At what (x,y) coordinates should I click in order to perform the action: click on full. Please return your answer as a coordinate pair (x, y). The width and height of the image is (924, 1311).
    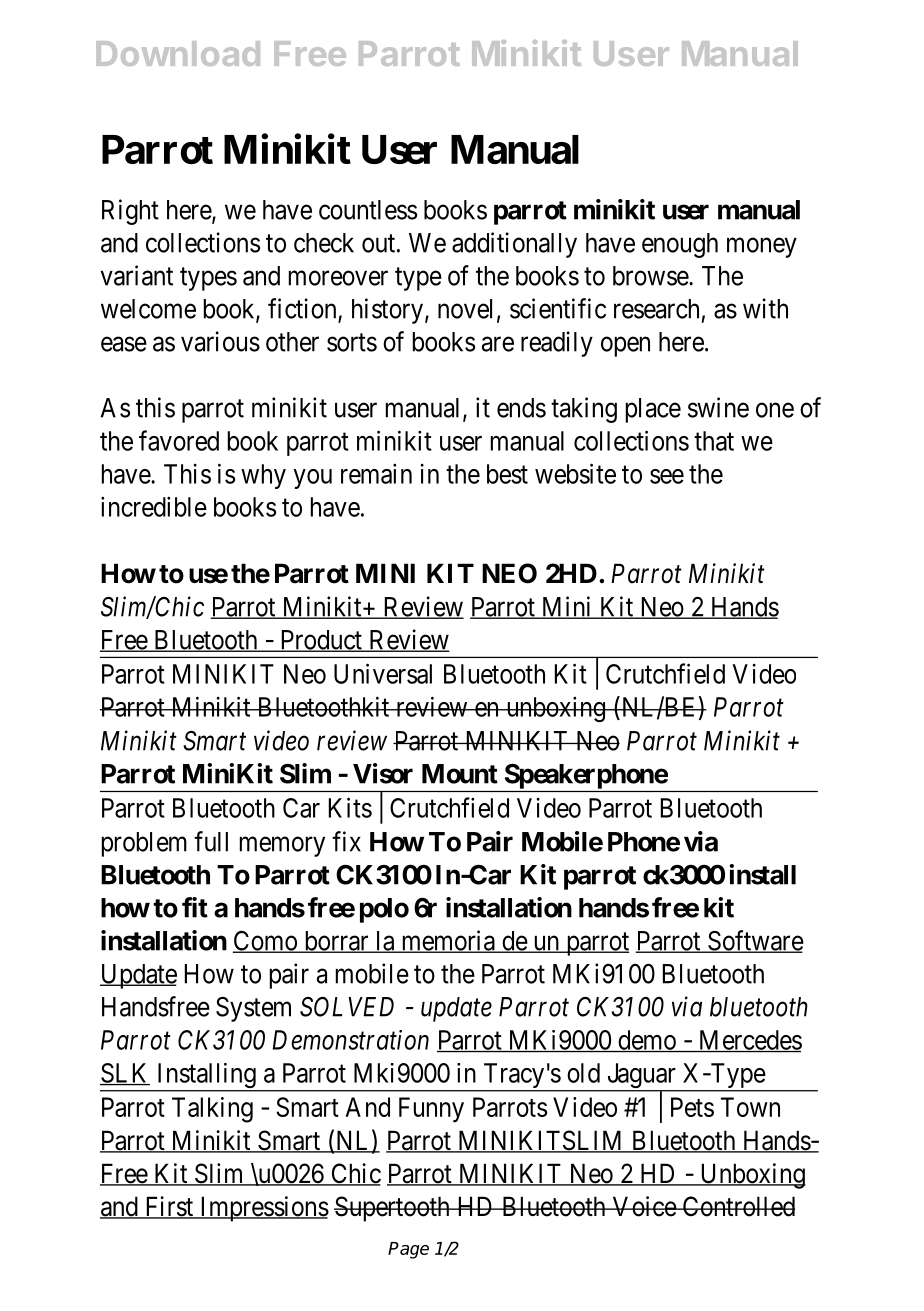
    Looking at the image, I should click on (211, 841).
